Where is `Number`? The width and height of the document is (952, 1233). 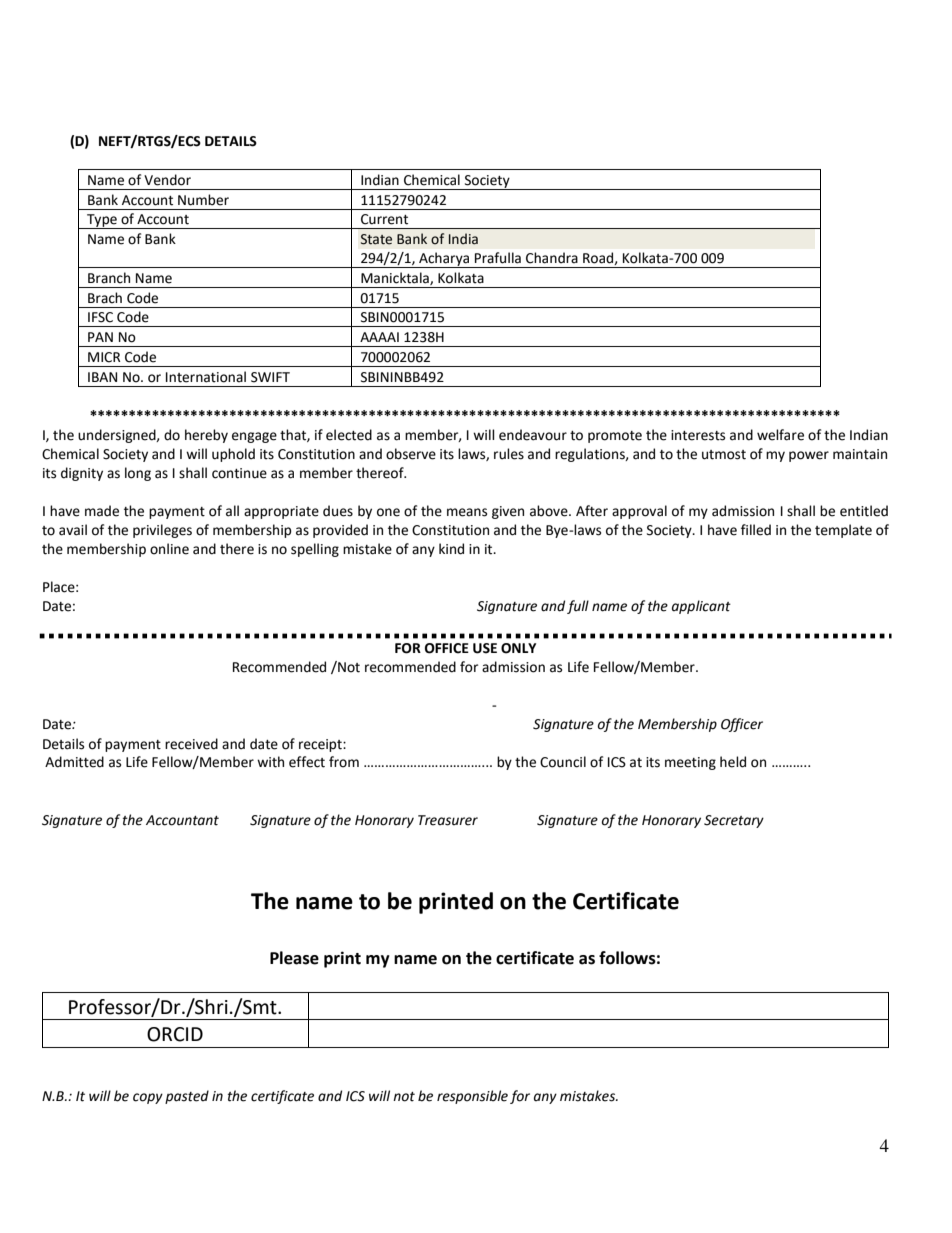 Number is located at coordinates (203, 200).
